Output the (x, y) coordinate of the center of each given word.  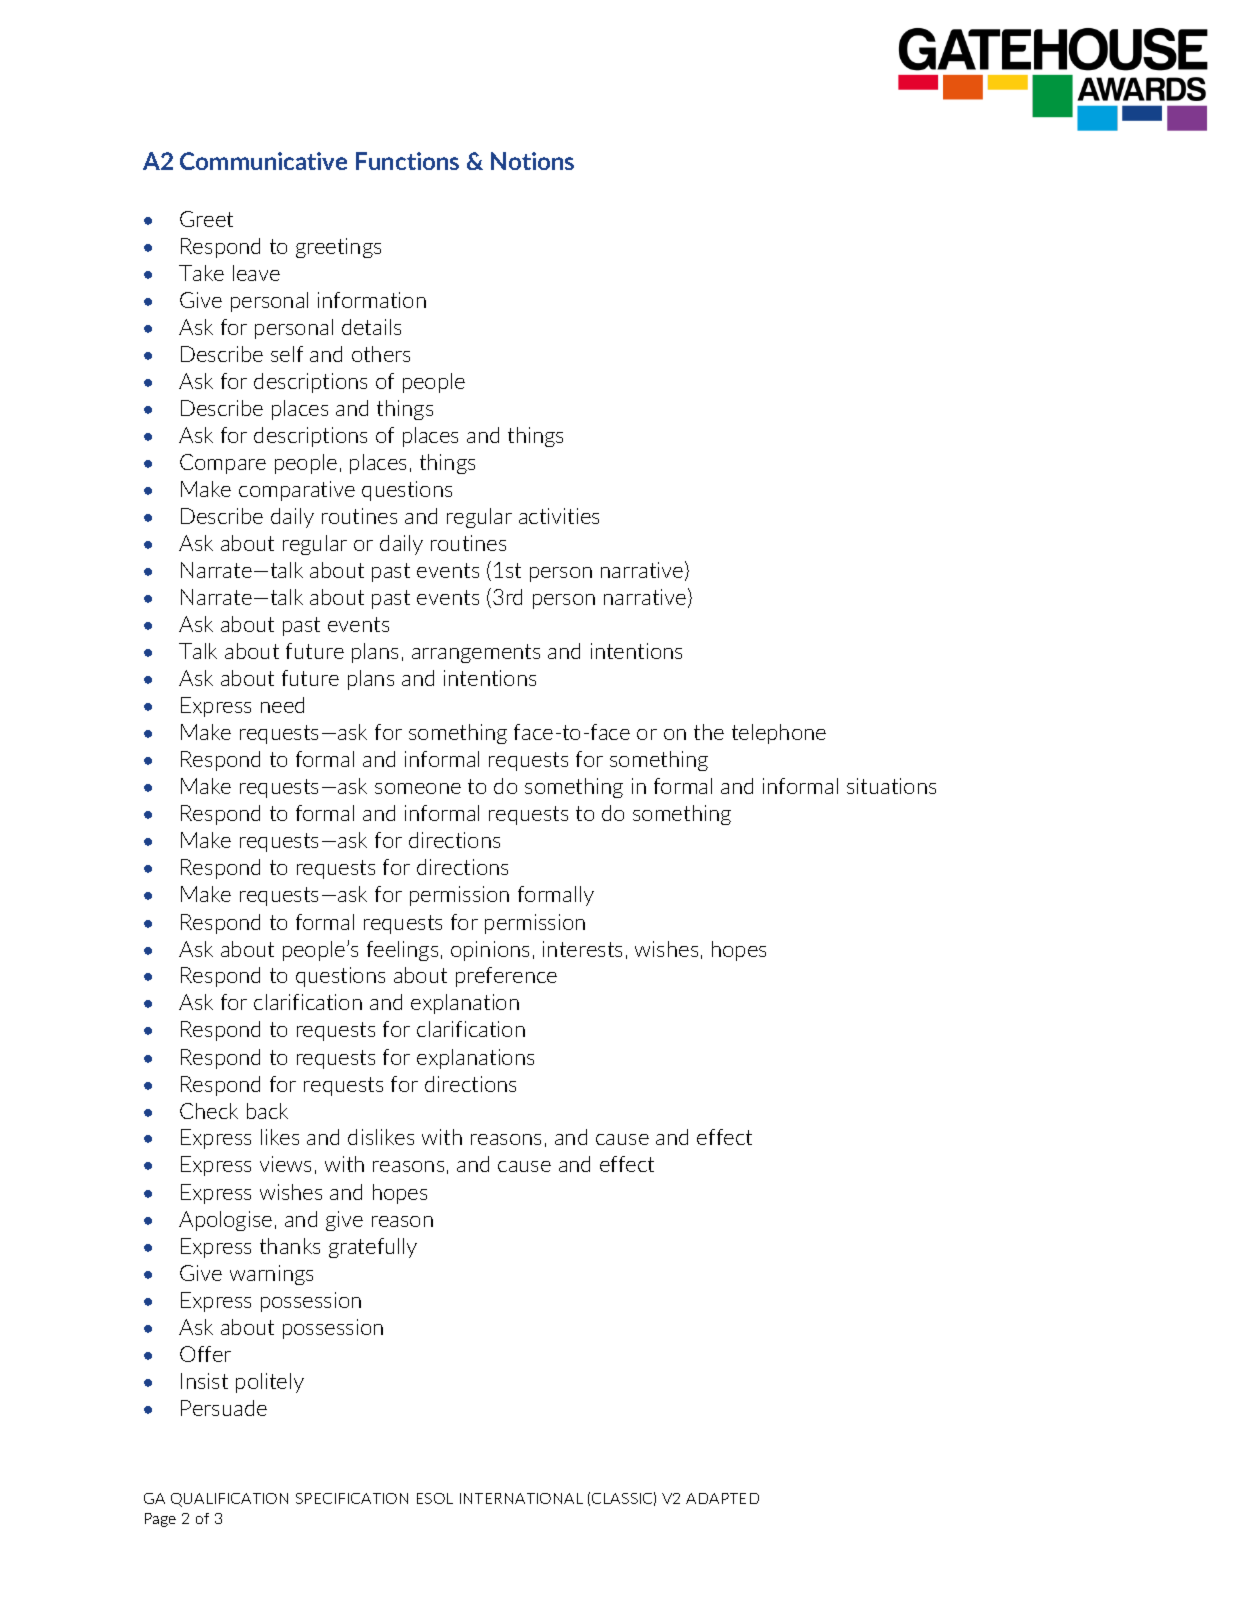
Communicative (263, 161)
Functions (407, 161)
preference (506, 977)
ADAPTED (722, 1498)
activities (559, 516)
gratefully (373, 1248)
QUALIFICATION (229, 1500)
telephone (779, 734)
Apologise (225, 1221)
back (267, 1111)
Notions (532, 161)
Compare (223, 464)
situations (891, 786)
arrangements (476, 653)
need (282, 705)
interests (582, 949)
